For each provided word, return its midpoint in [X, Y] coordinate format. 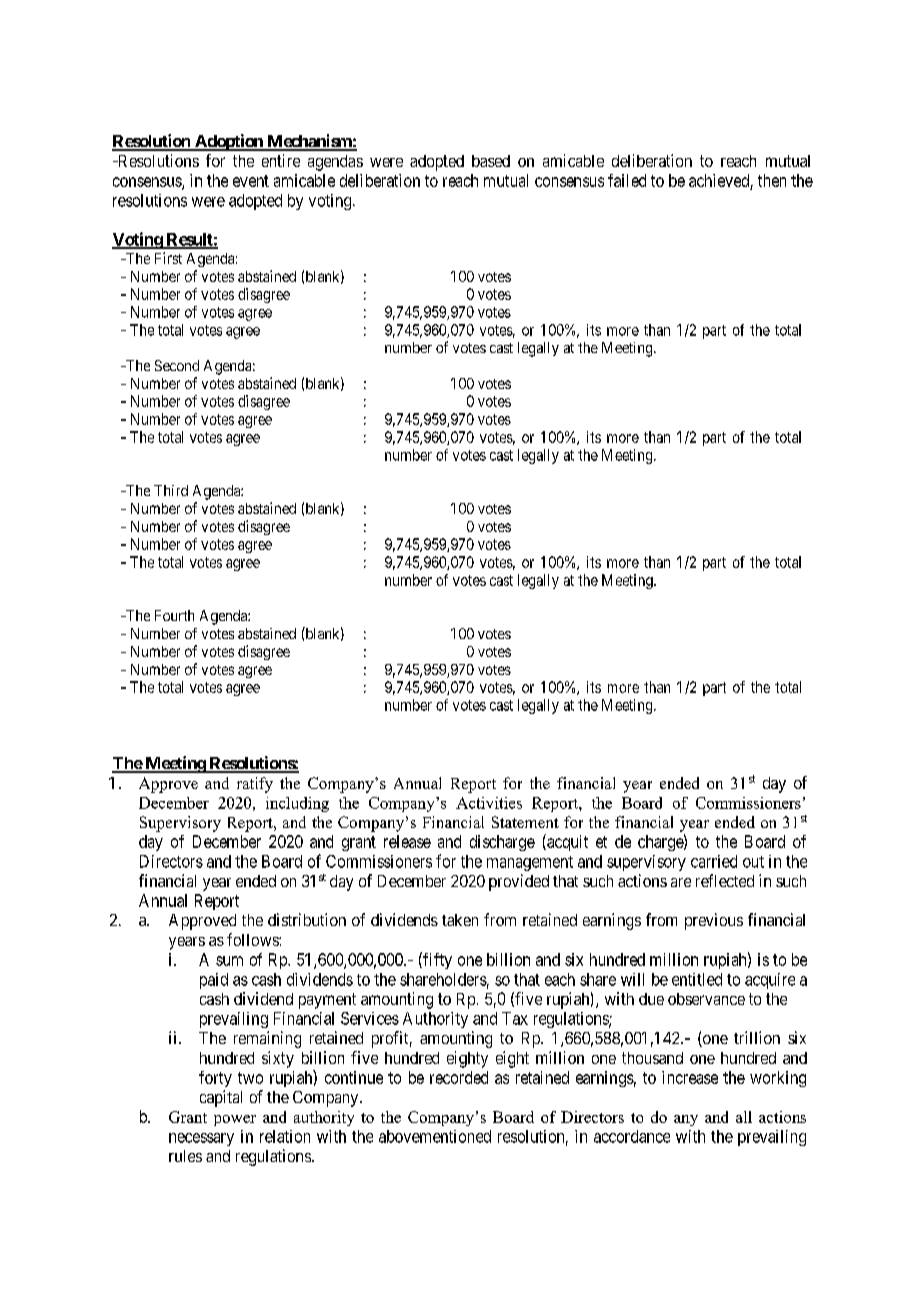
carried [714, 861]
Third [171, 490]
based [491, 161]
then [772, 180]
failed [627, 180]
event [251, 181]
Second [177, 365]
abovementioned [435, 1136]
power [235, 1120]
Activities [489, 803]
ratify [255, 785]
